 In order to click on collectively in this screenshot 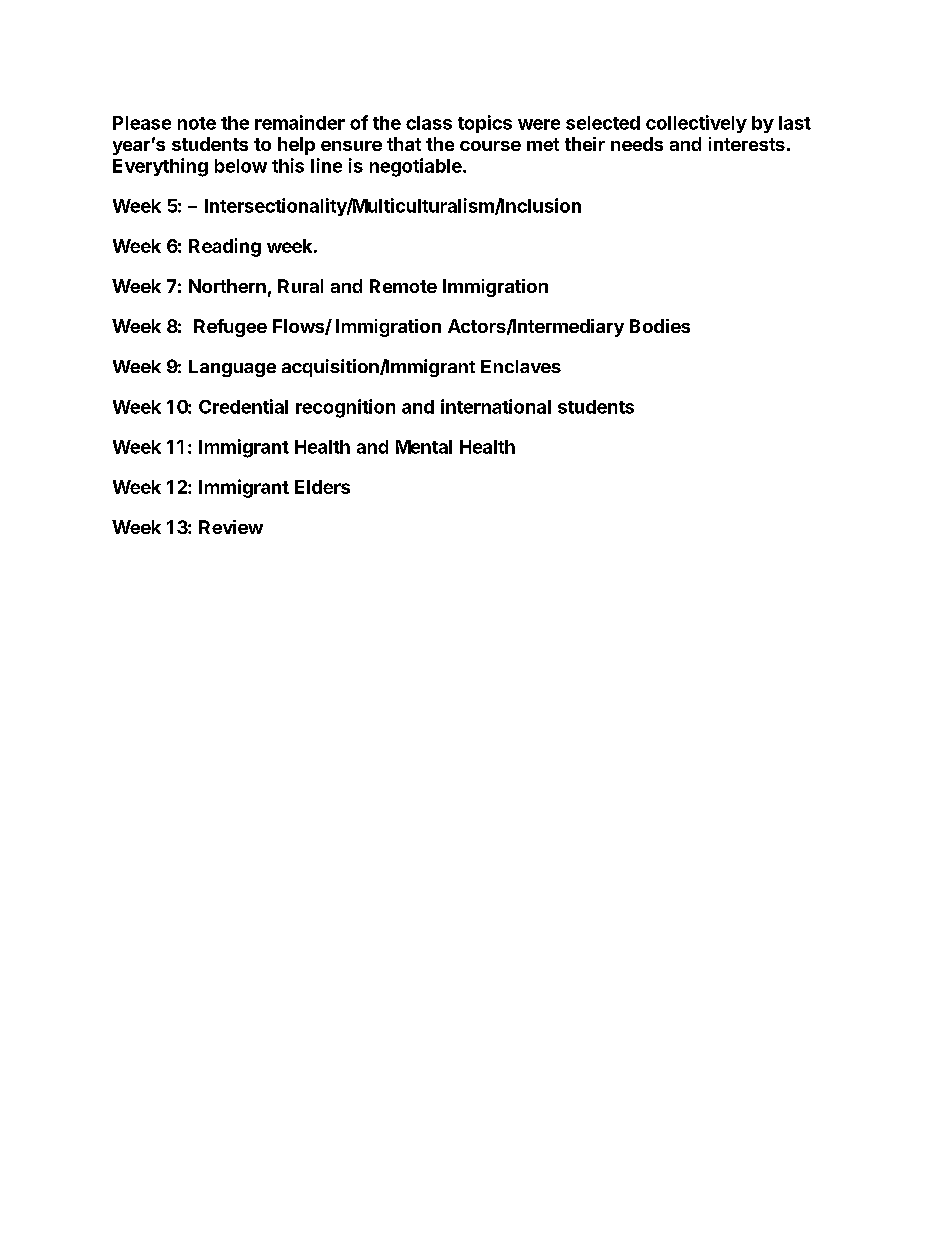, I will do `click(696, 124)`.
